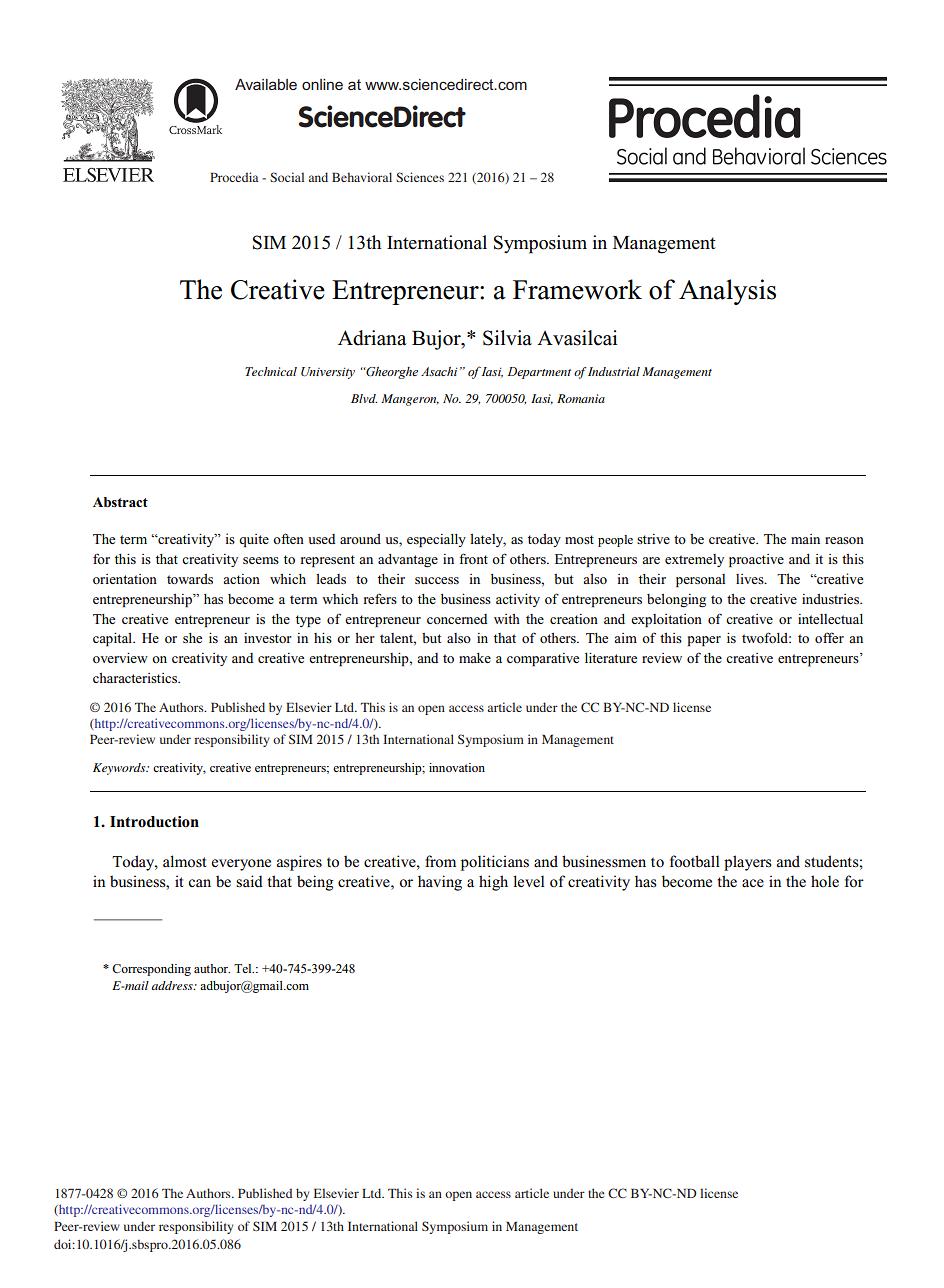  What do you see at coordinates (420, 177) in the image?
I see `Sciences` at bounding box center [420, 177].
